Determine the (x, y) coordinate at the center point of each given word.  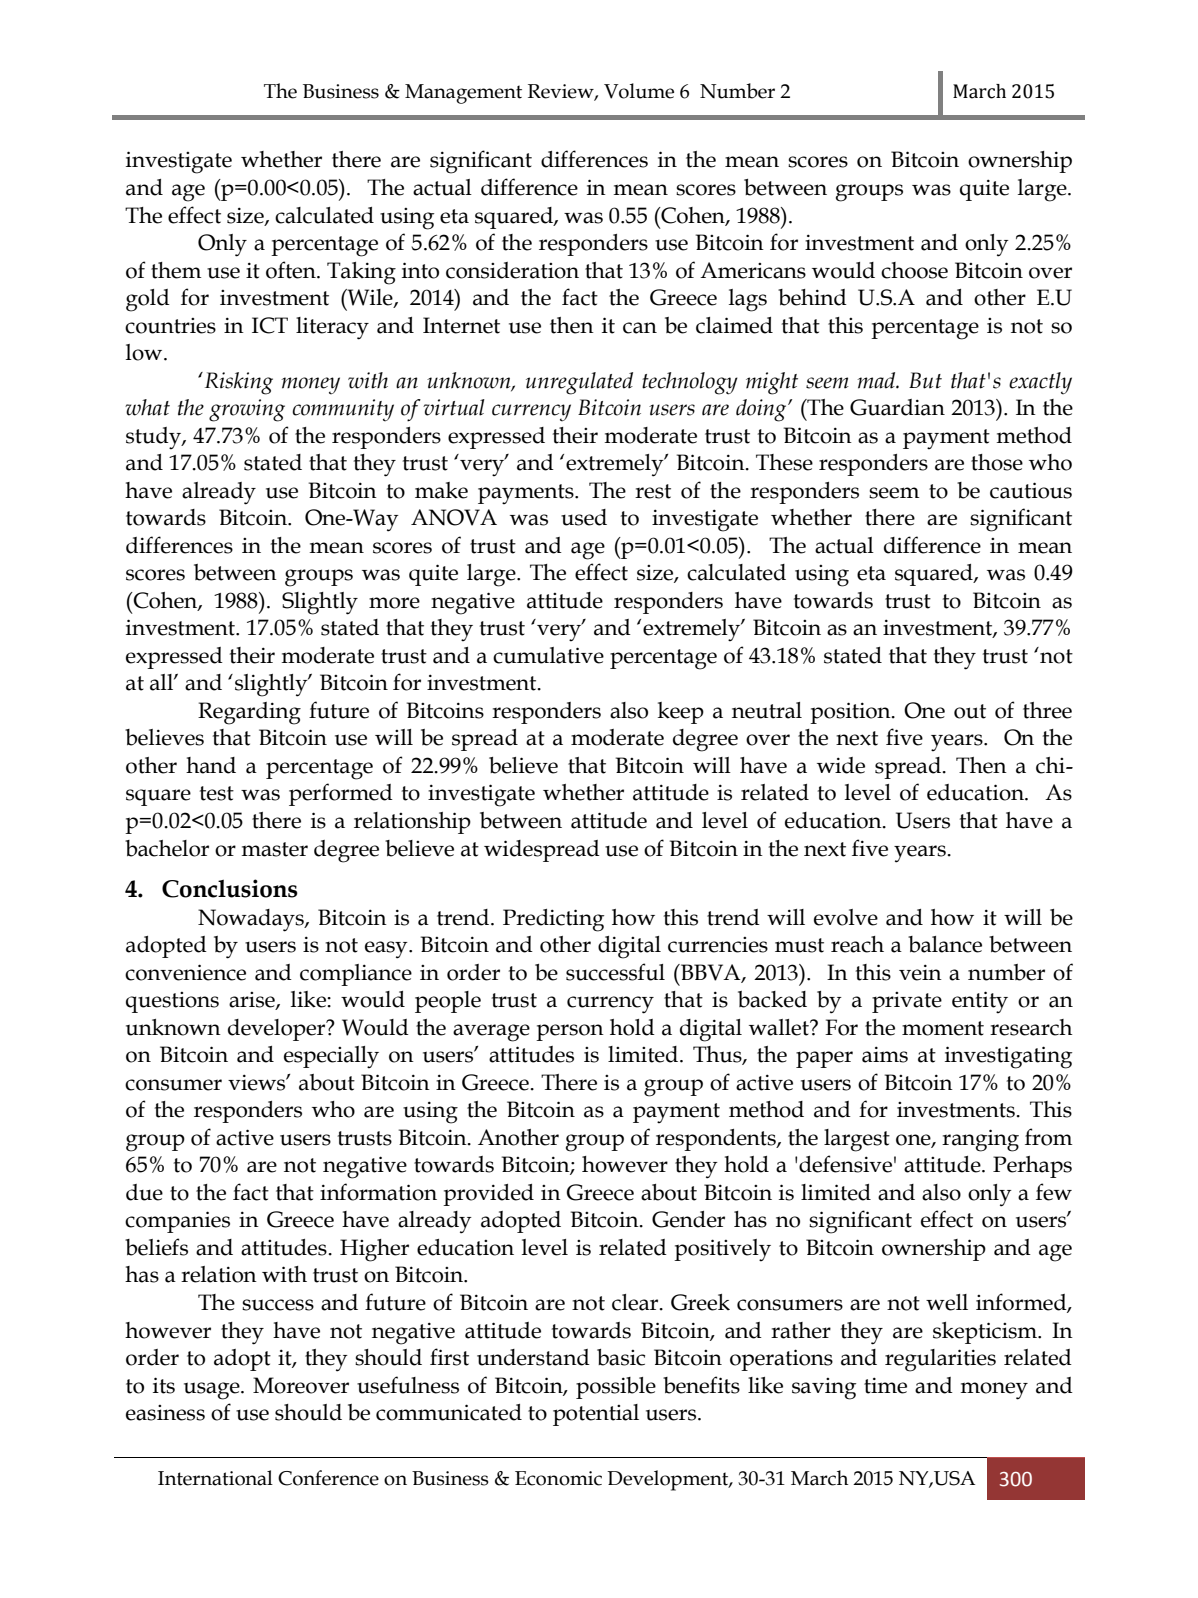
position (851, 713)
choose (914, 270)
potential (596, 1415)
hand (211, 765)
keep (681, 713)
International (215, 1478)
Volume (639, 91)
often (292, 270)
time (885, 1385)
